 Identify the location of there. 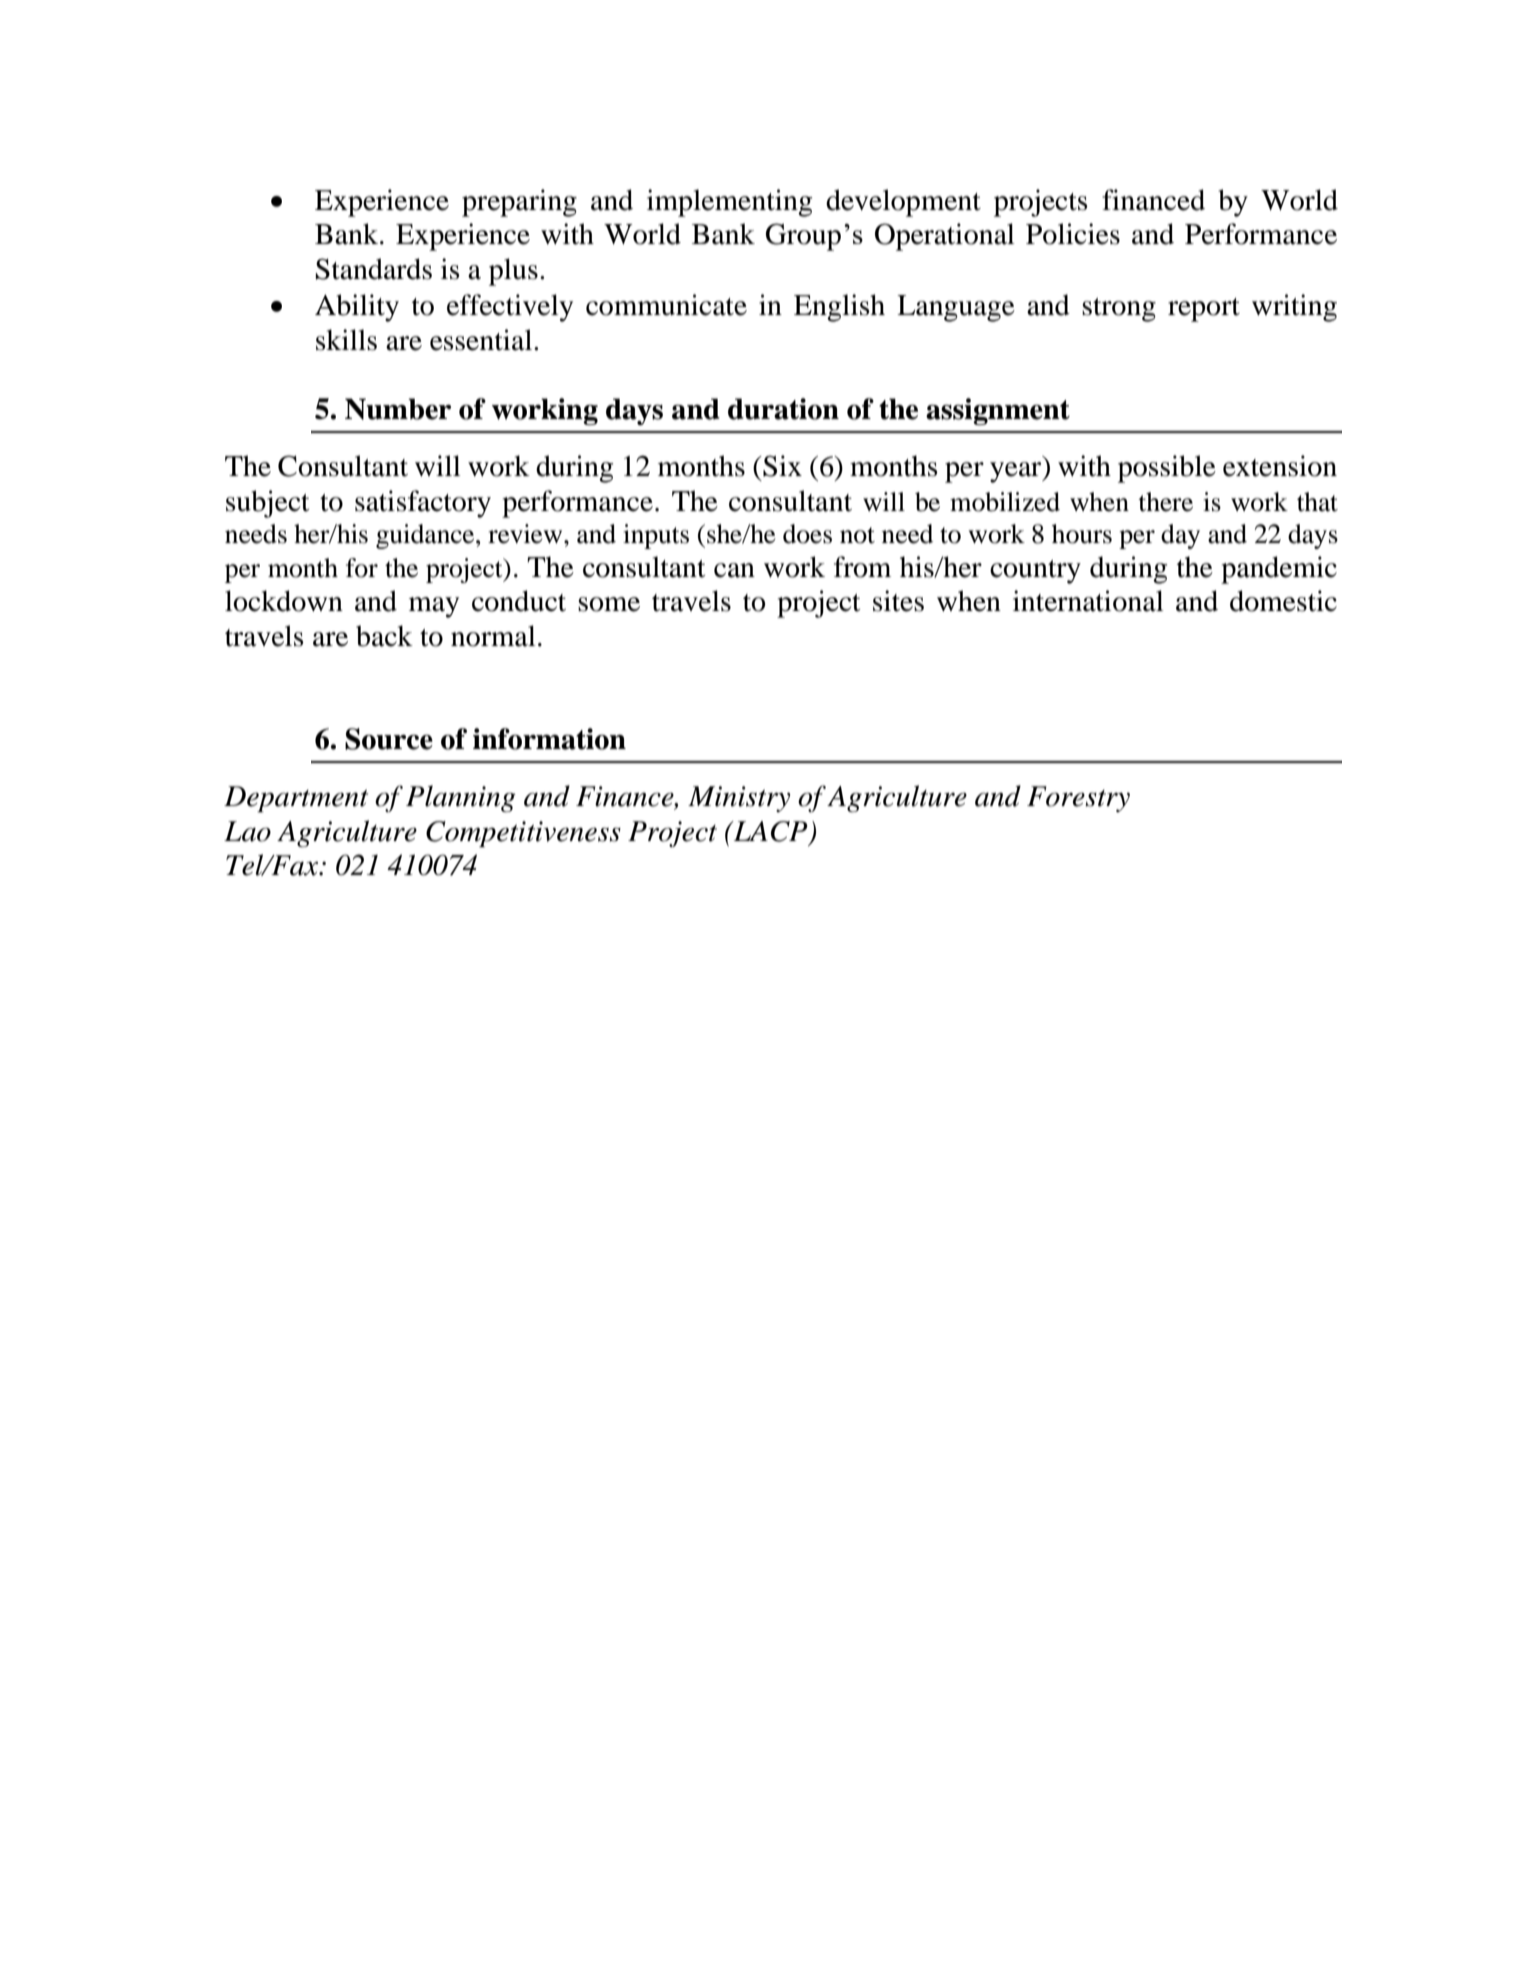
(1165, 502).
